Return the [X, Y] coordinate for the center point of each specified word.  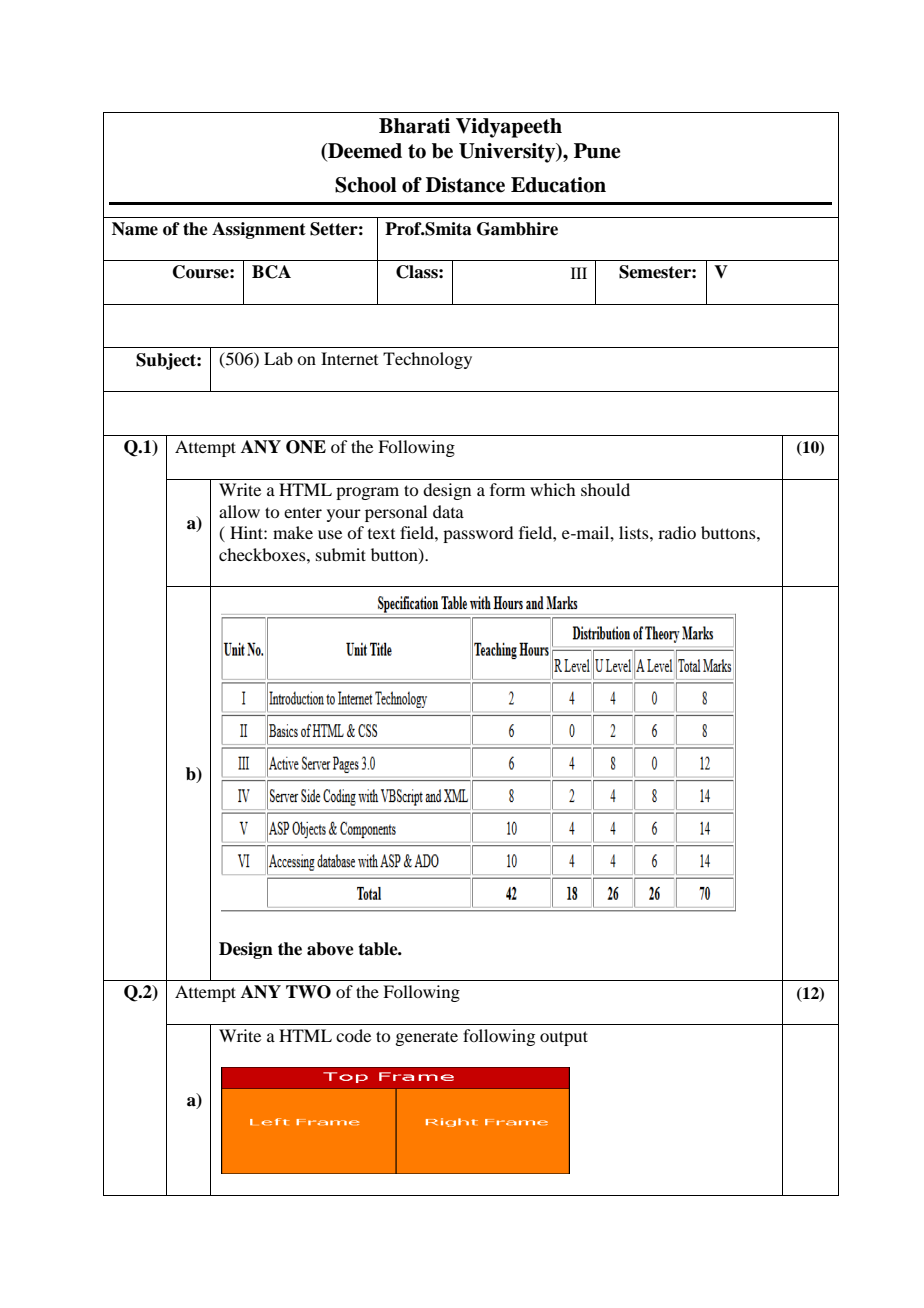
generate [426, 1038]
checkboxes [263, 554]
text [381, 534]
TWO [308, 992]
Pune [597, 151]
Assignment [259, 230]
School [366, 185]
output [564, 1038]
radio [677, 532]
